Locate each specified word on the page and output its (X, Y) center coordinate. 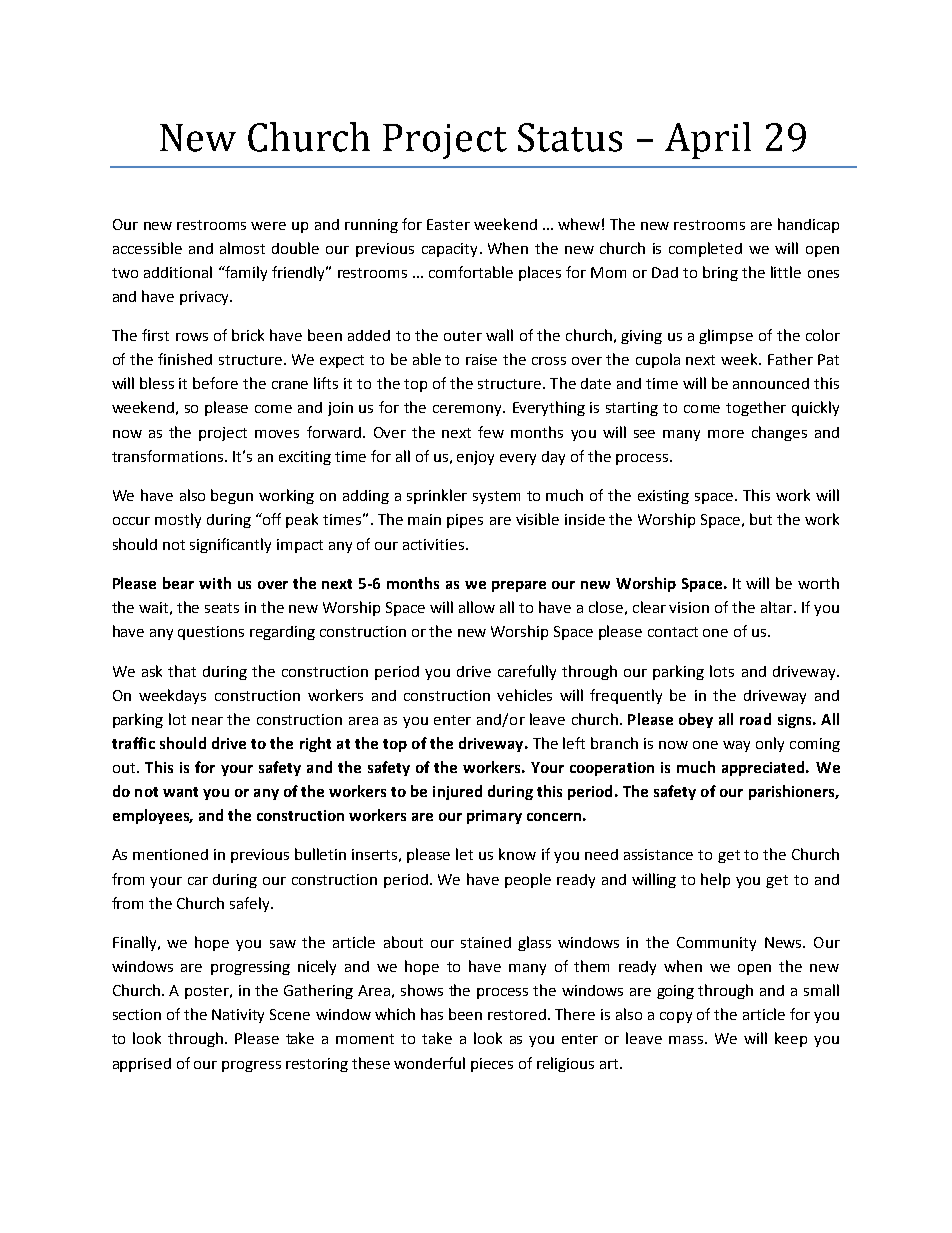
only (770, 744)
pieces (492, 1065)
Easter (448, 224)
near (207, 721)
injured (457, 792)
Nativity (238, 1016)
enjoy (475, 458)
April (708, 140)
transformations (169, 456)
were (268, 226)
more (726, 434)
